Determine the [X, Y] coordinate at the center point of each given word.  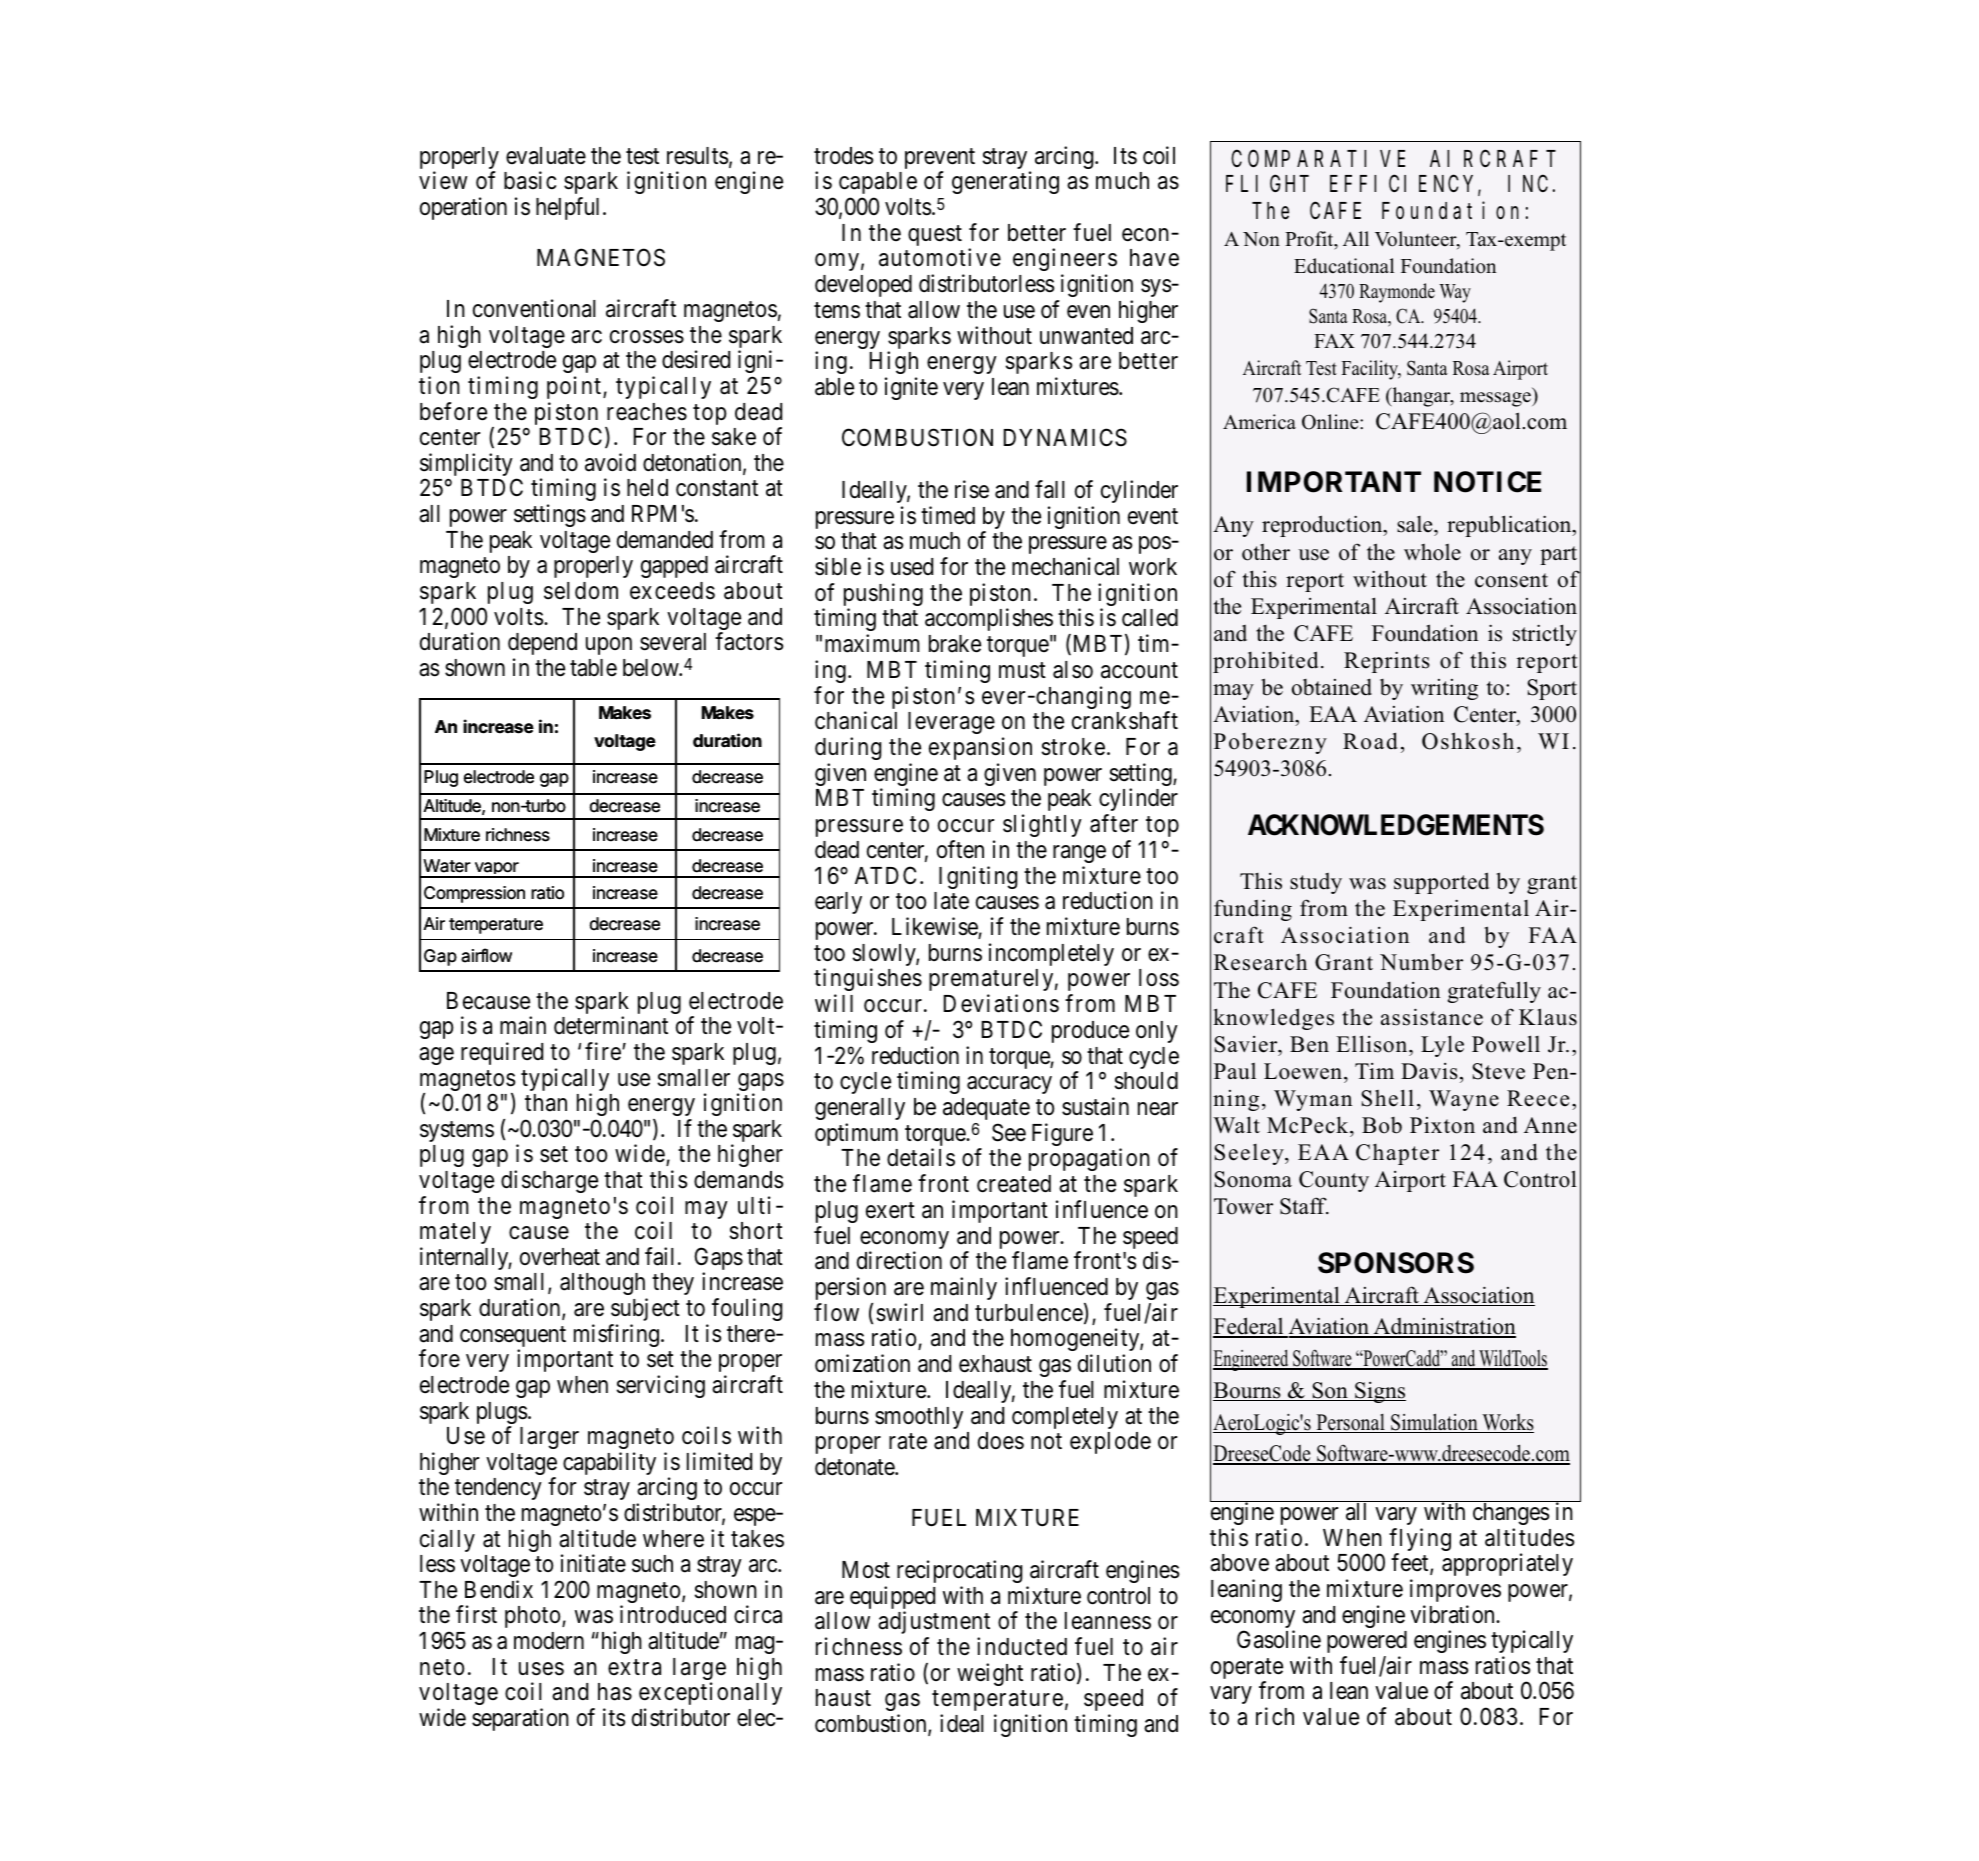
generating [1005, 182]
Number [1421, 962]
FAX [1334, 341]
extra [634, 1667]
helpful [570, 208]
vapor [496, 870]
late [951, 901]
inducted [1022, 1646]
